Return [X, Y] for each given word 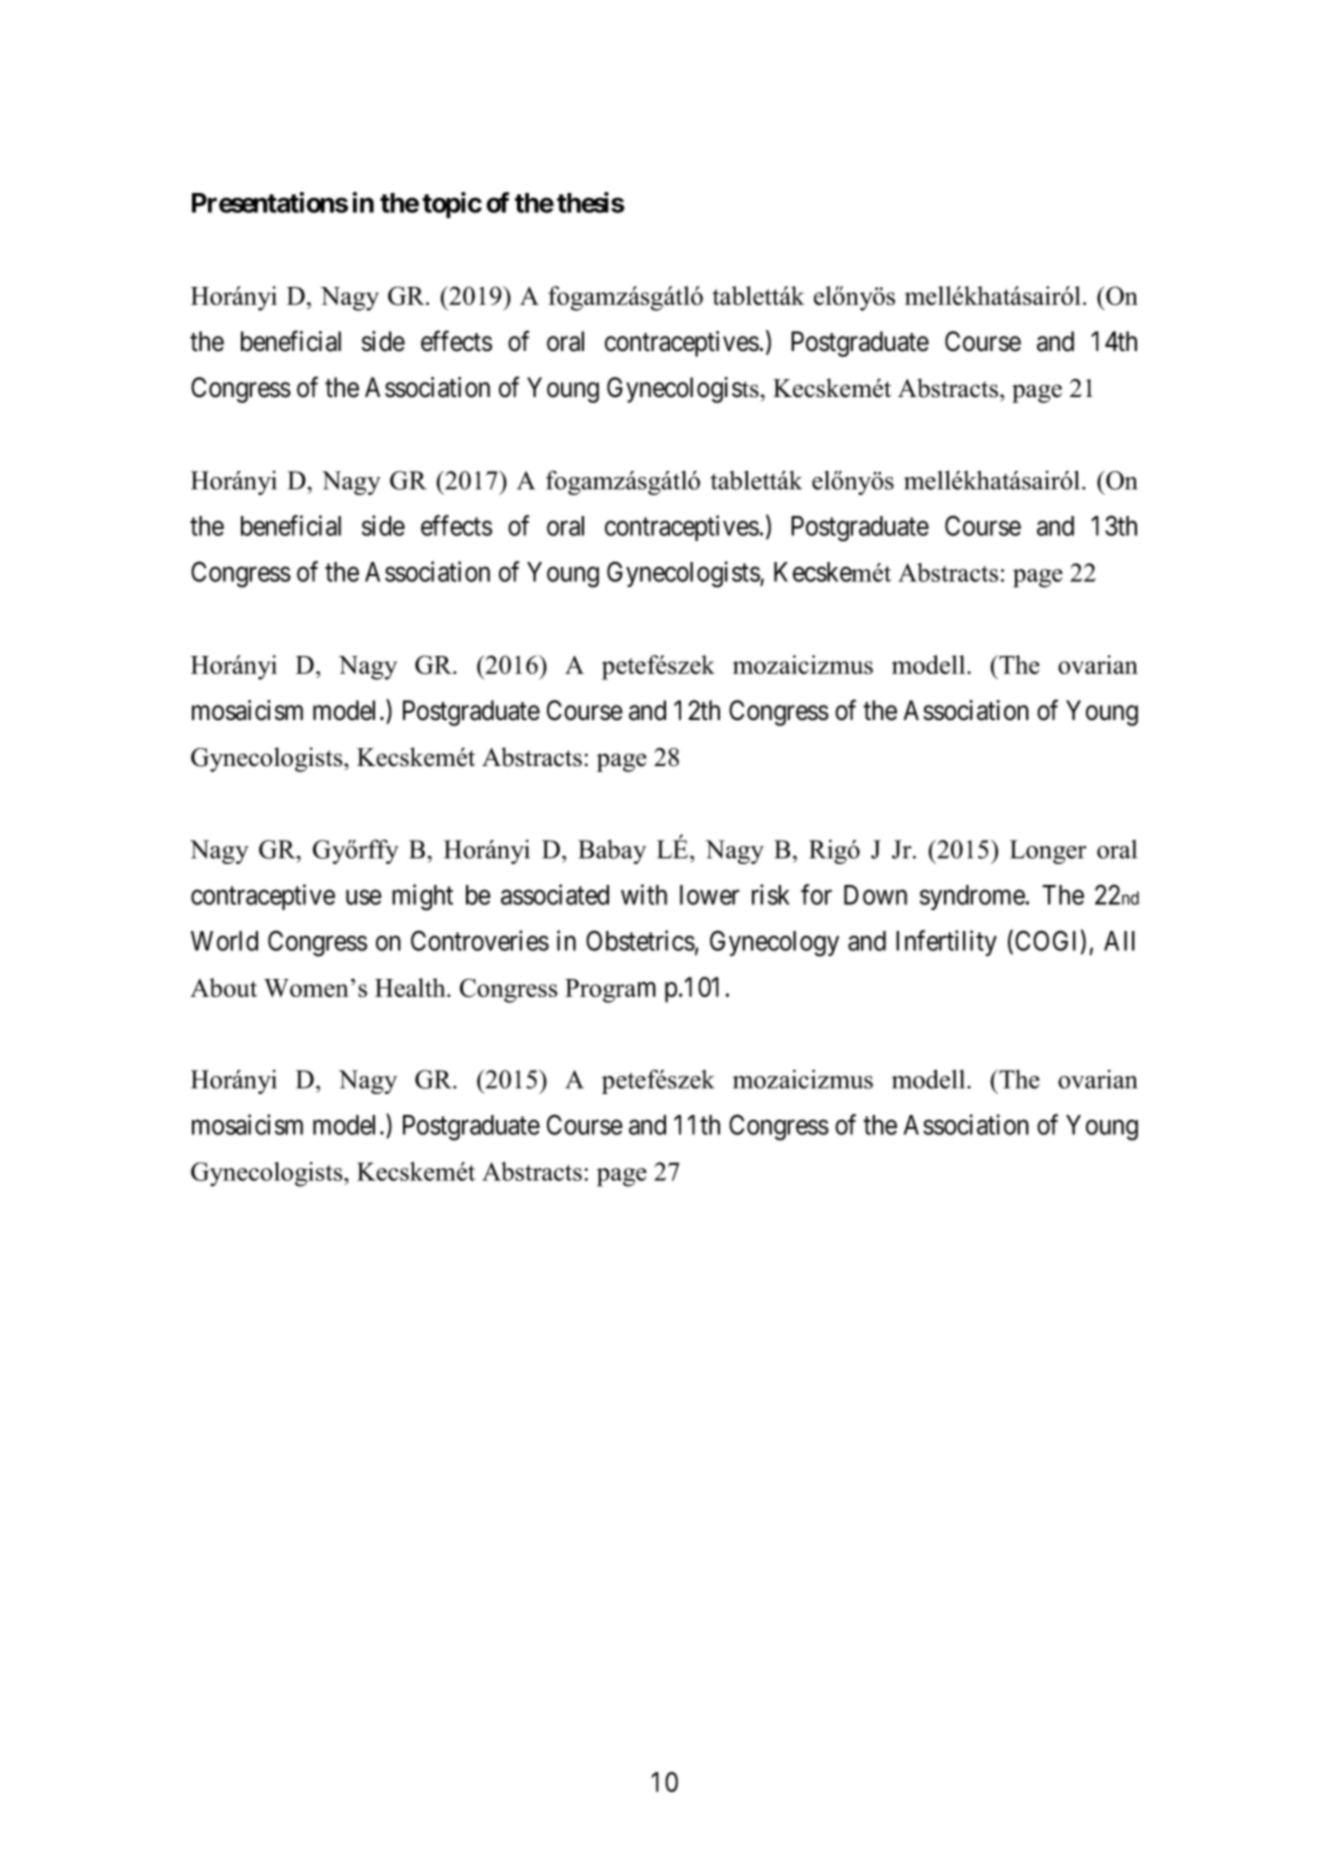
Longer [1048, 852]
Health [411, 987]
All [1119, 941]
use [364, 897]
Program [610, 991]
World [224, 941]
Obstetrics [640, 940]
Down [875, 895]
